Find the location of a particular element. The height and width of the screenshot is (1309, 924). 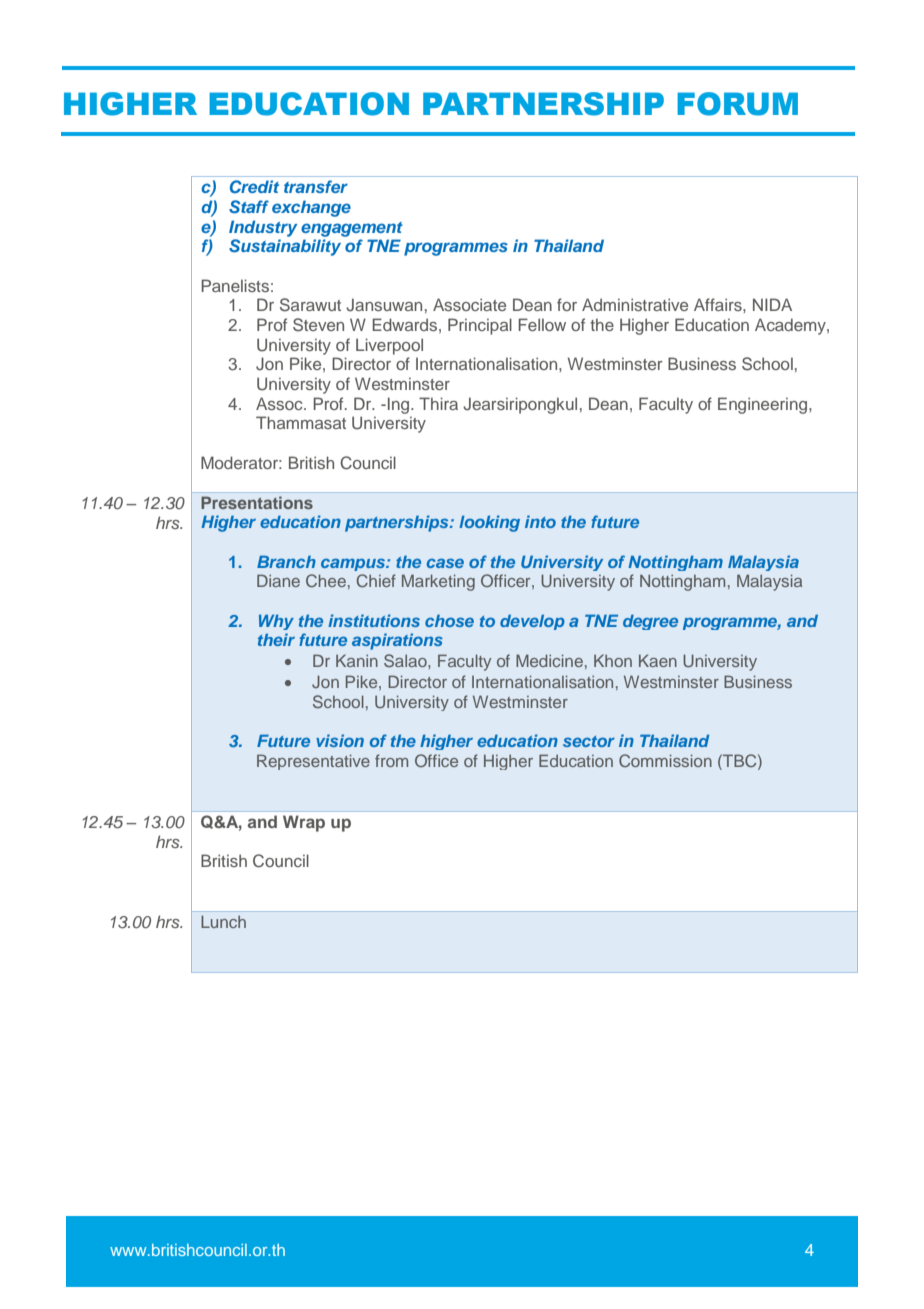

transfer is located at coordinates (316, 186).
